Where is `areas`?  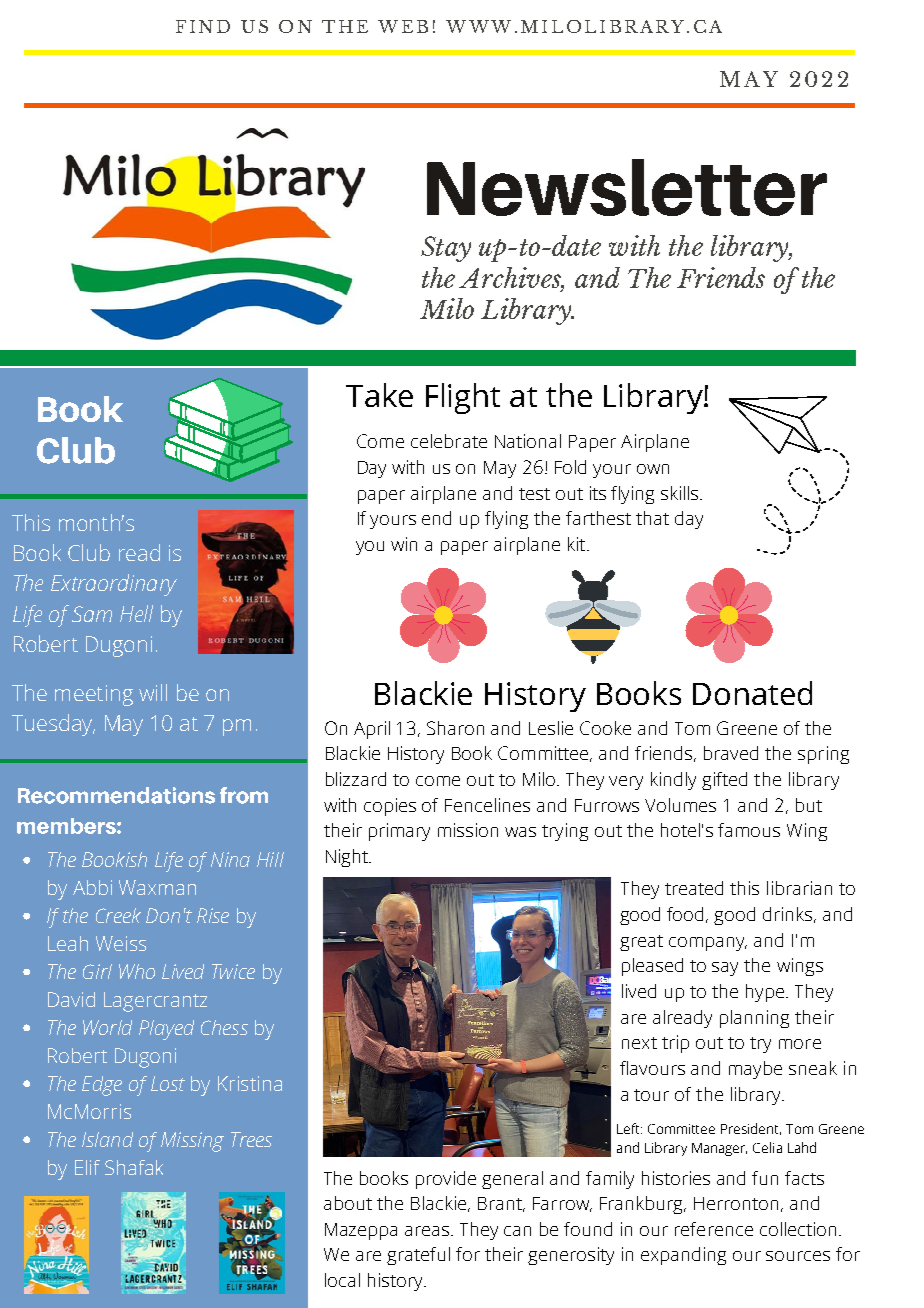 areas is located at coordinates (428, 1231).
